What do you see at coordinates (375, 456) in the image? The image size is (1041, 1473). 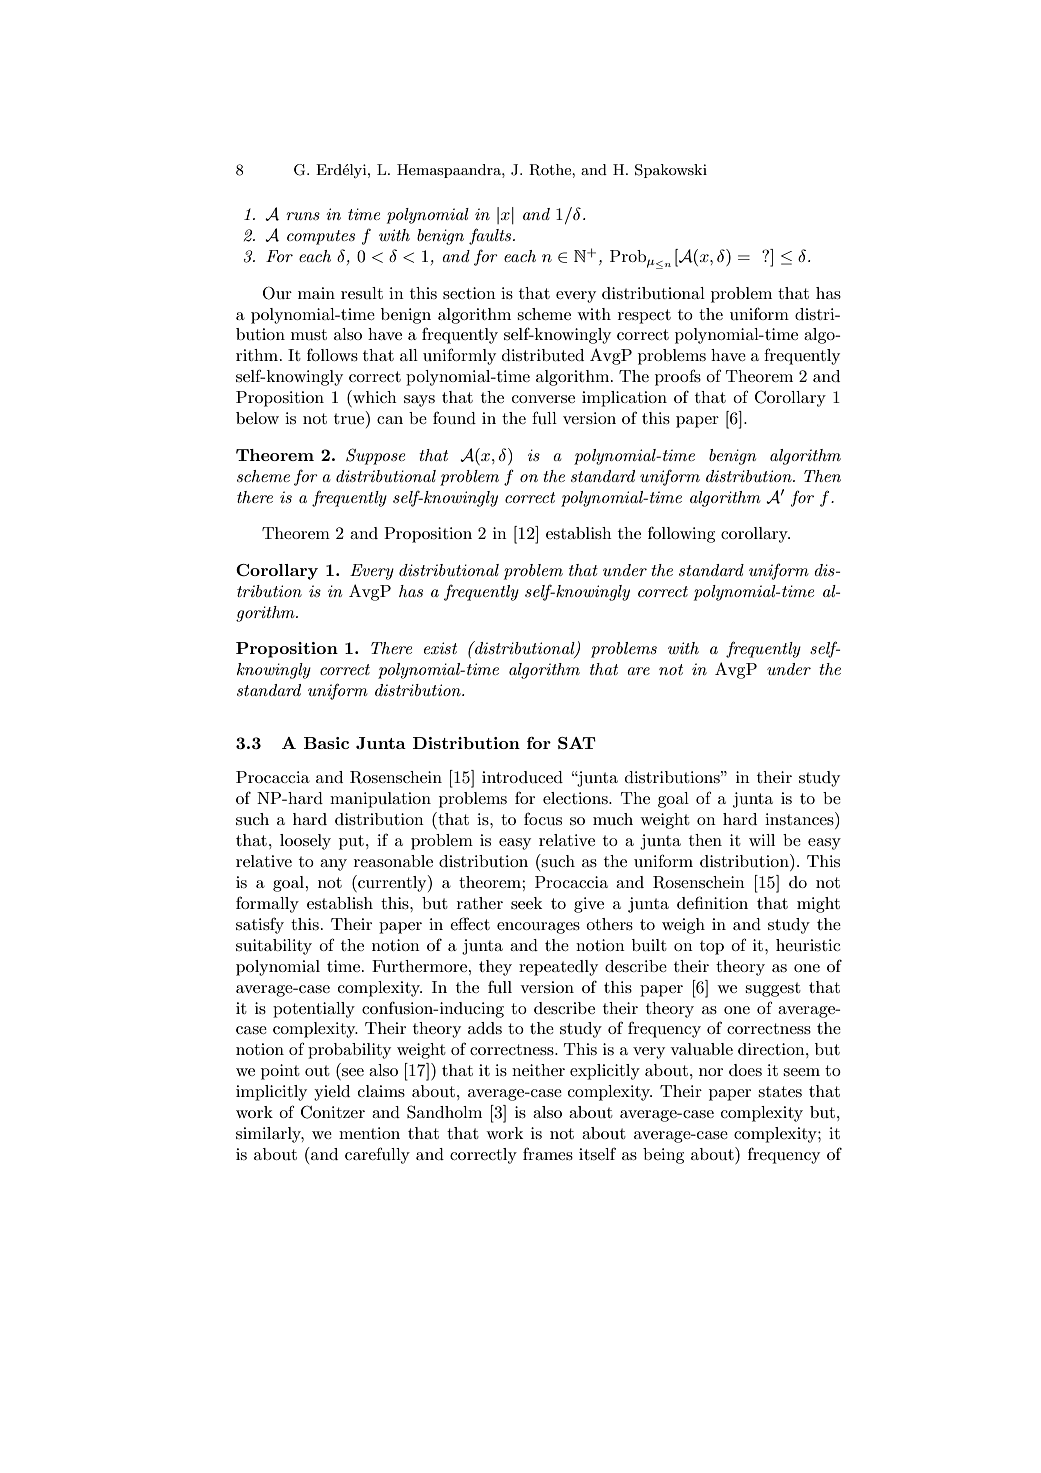 I see `Suppose` at bounding box center [375, 456].
